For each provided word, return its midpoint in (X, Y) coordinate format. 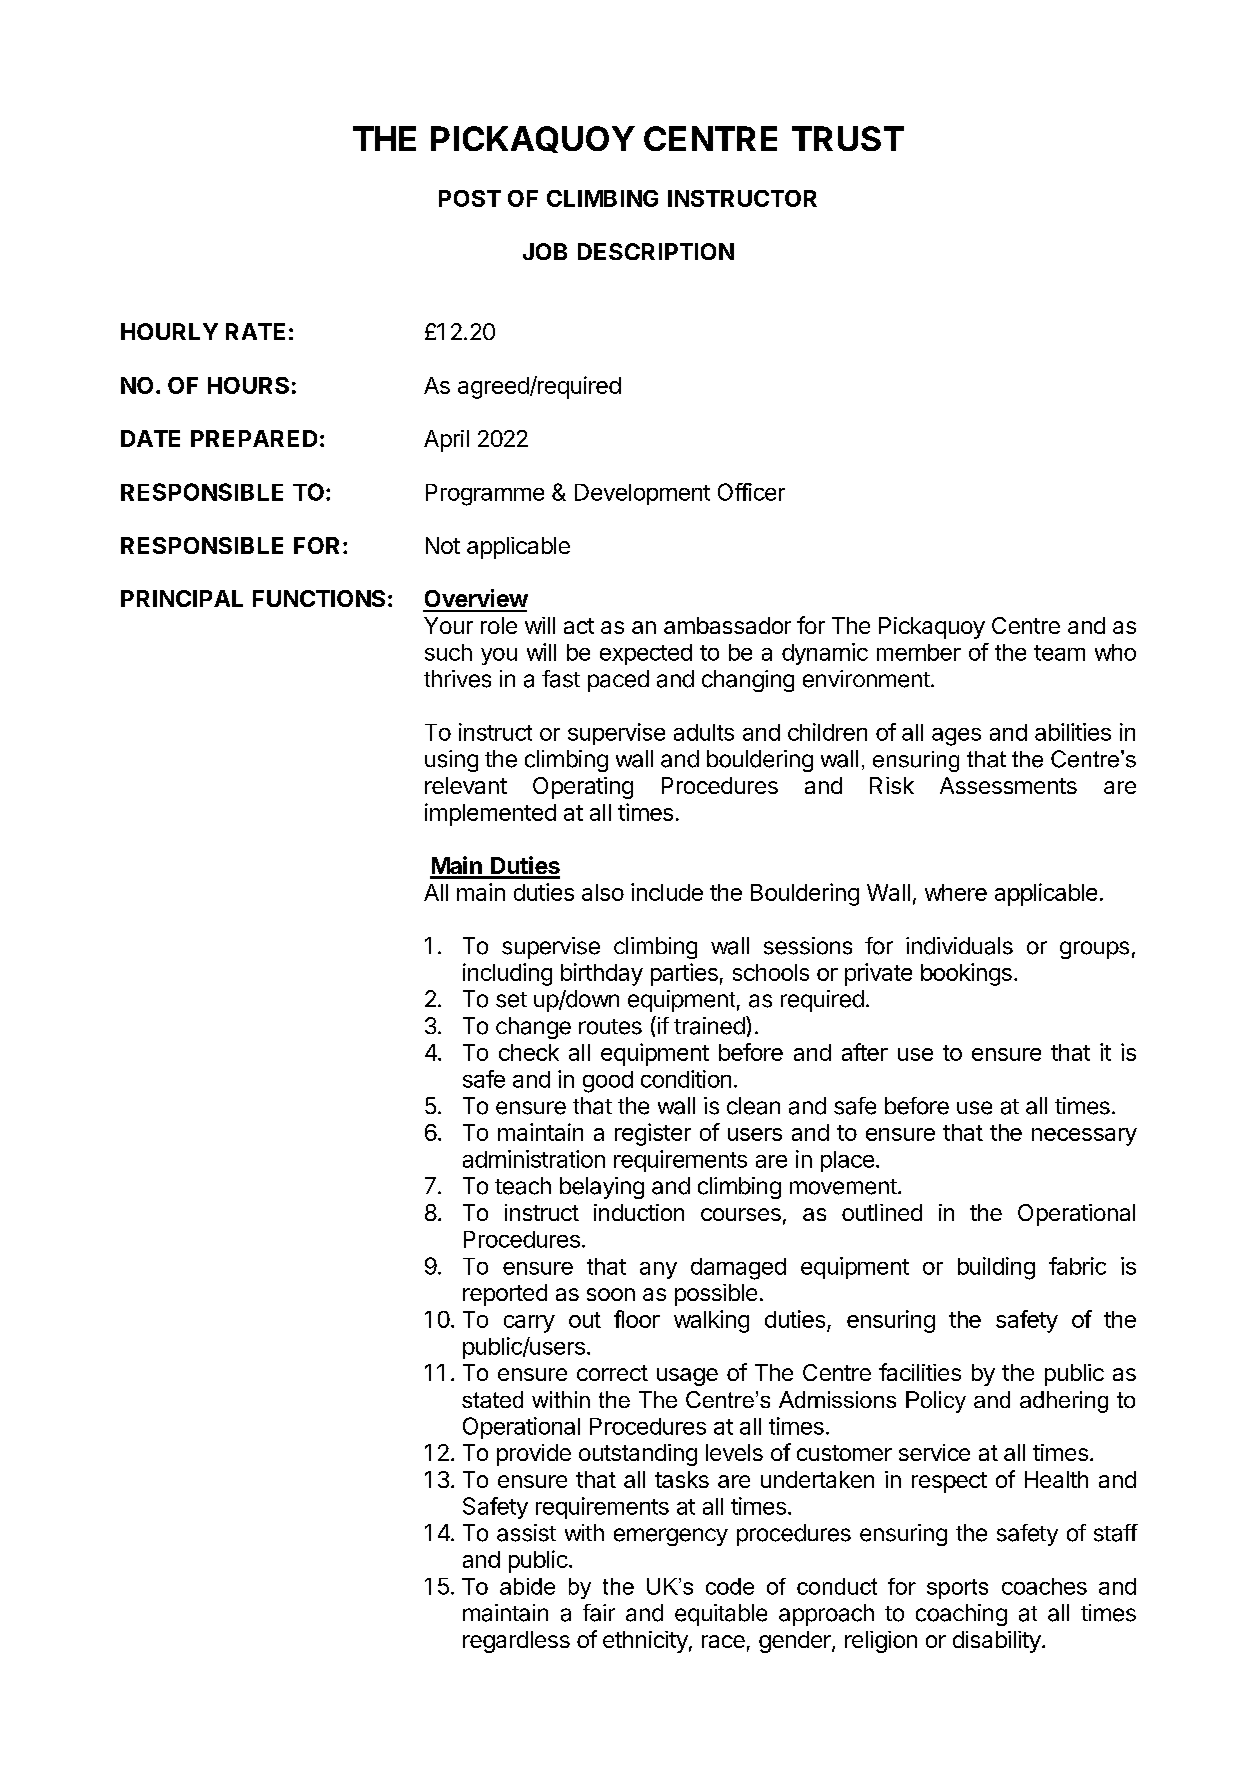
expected (646, 654)
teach (523, 1186)
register (653, 1134)
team (1059, 653)
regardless (516, 1642)
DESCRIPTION (656, 251)
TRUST (848, 138)
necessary (1084, 1137)
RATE (255, 331)
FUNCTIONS (319, 598)
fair (599, 1613)
